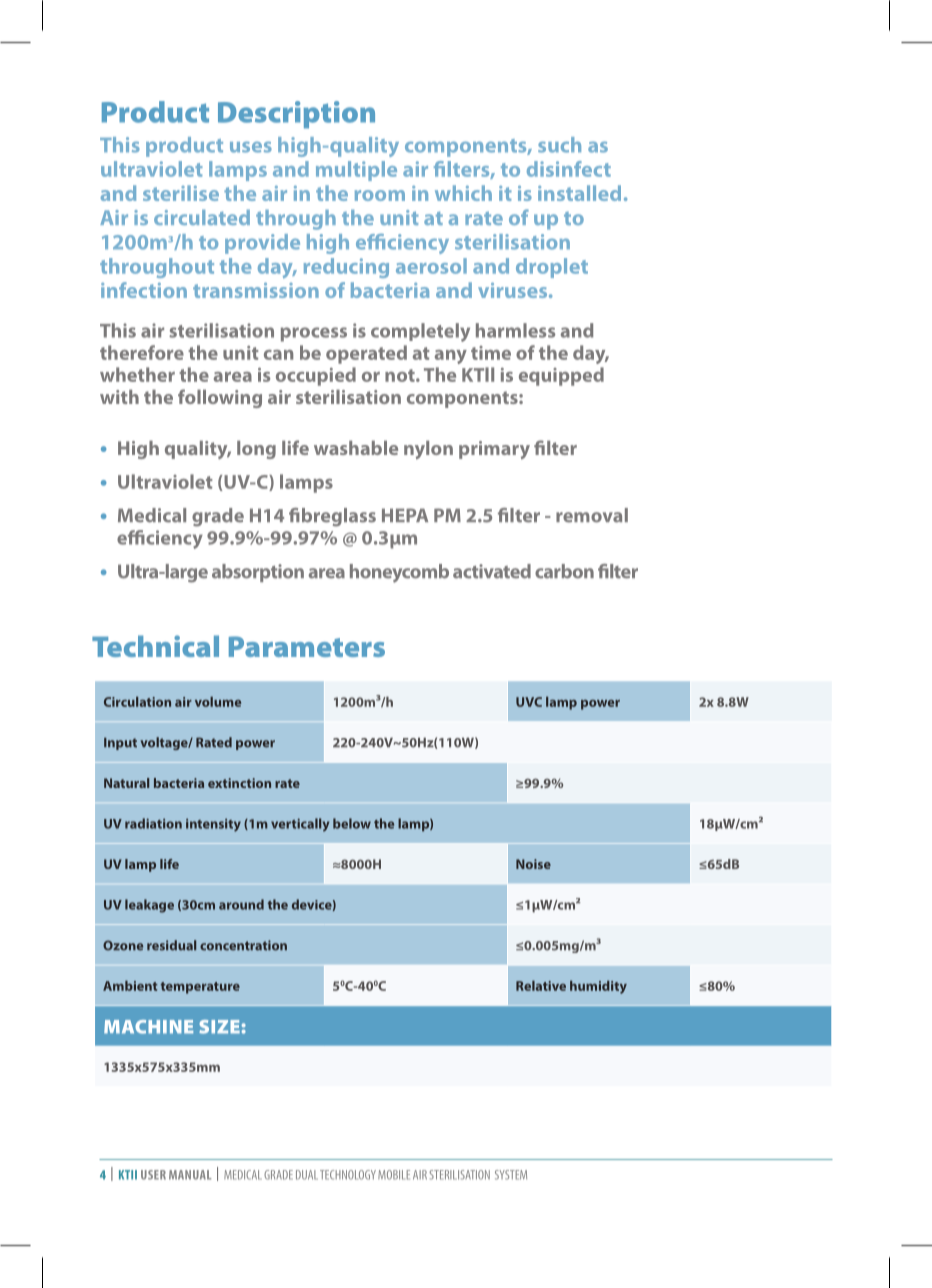  I want to click on SYSTEM, so click(511, 1175).
